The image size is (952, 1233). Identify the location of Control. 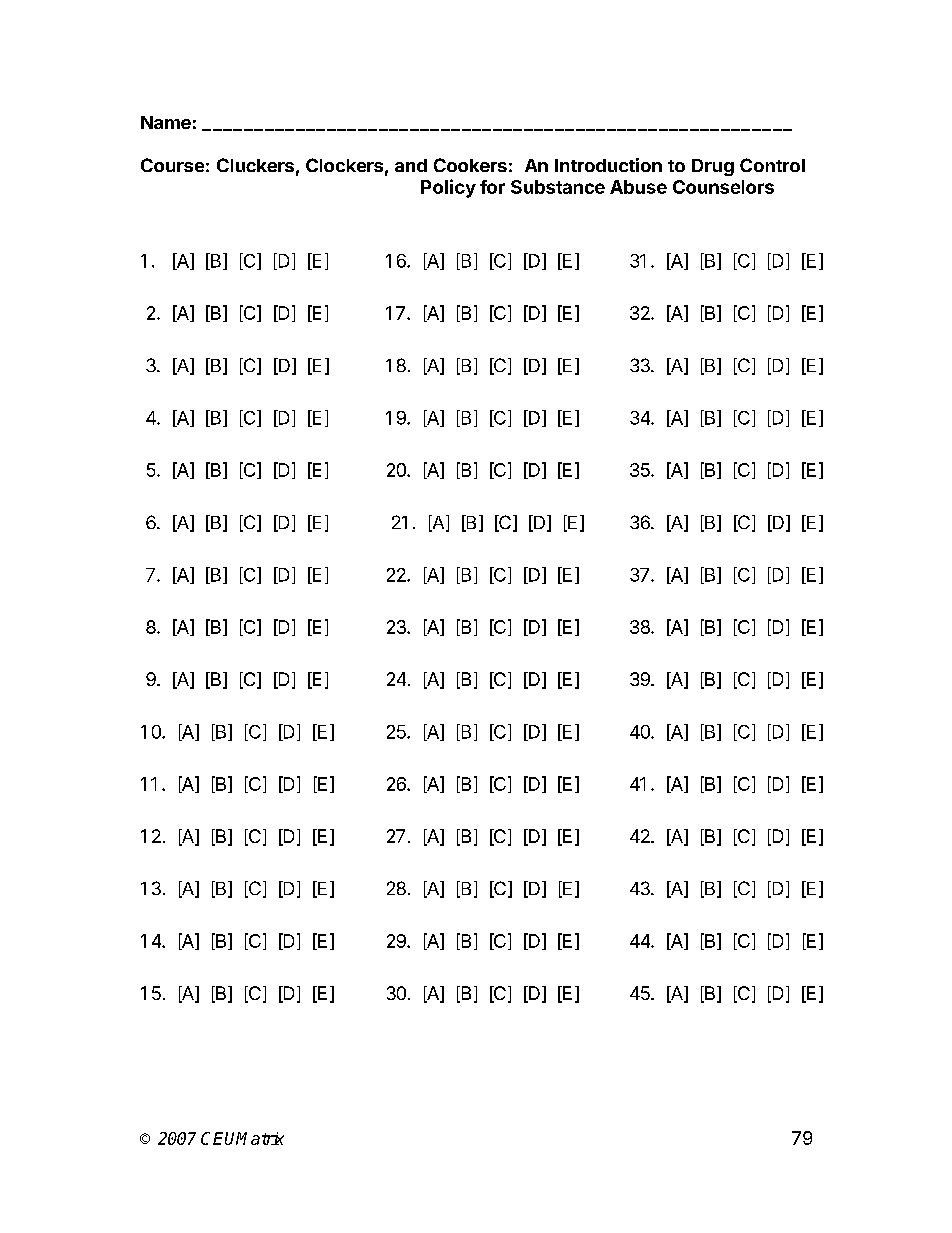
(772, 165).
